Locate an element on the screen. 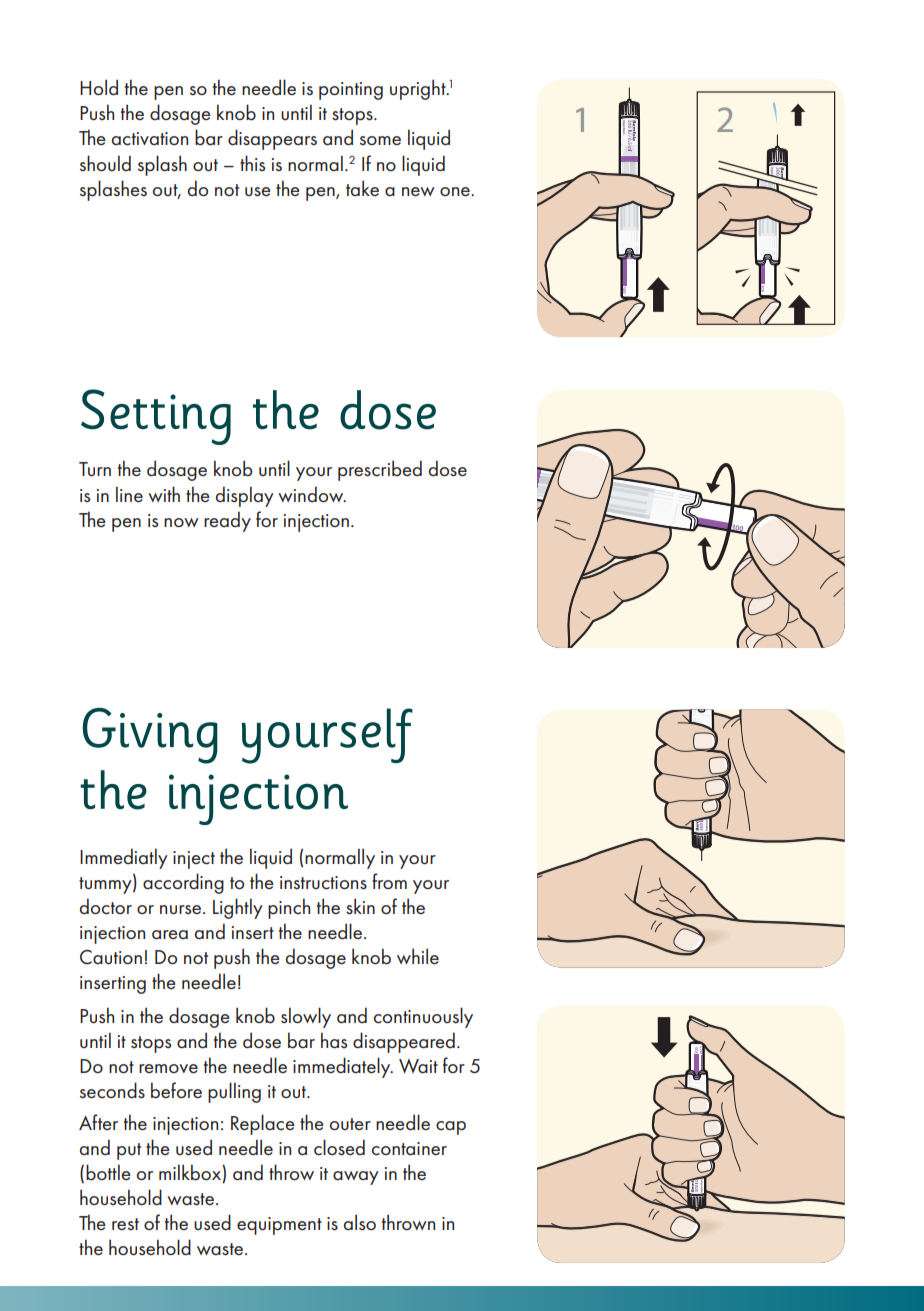 The image size is (924, 1311). pinch is located at coordinates (289, 908).
